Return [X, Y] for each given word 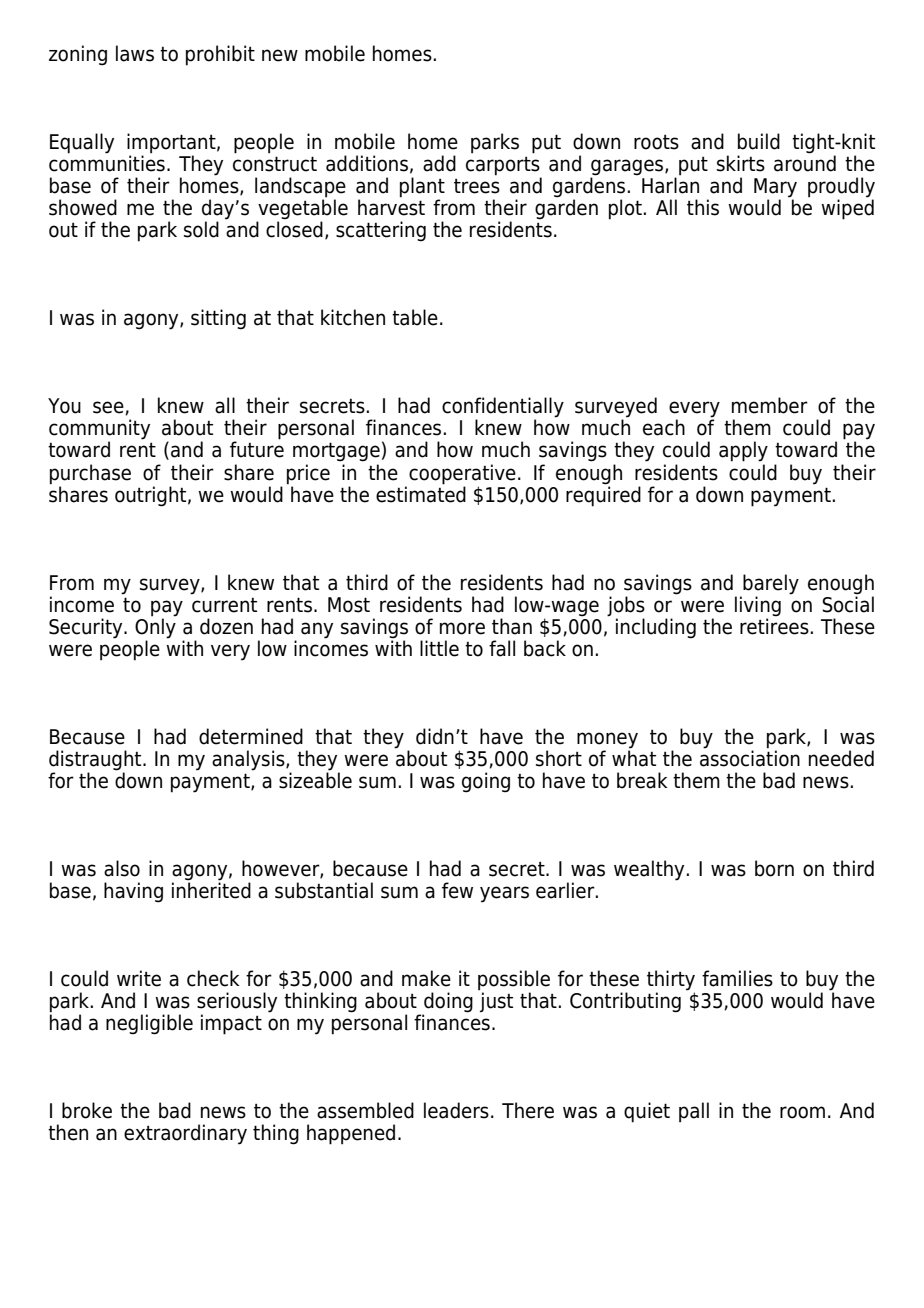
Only [155, 627]
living [758, 606]
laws [135, 53]
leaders [456, 1110]
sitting [218, 319]
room [802, 1112]
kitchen [353, 317]
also [122, 868]
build [759, 141]
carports [504, 167]
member [770, 405]
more [462, 628]
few [457, 890]
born [774, 868]
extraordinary [185, 1134]
